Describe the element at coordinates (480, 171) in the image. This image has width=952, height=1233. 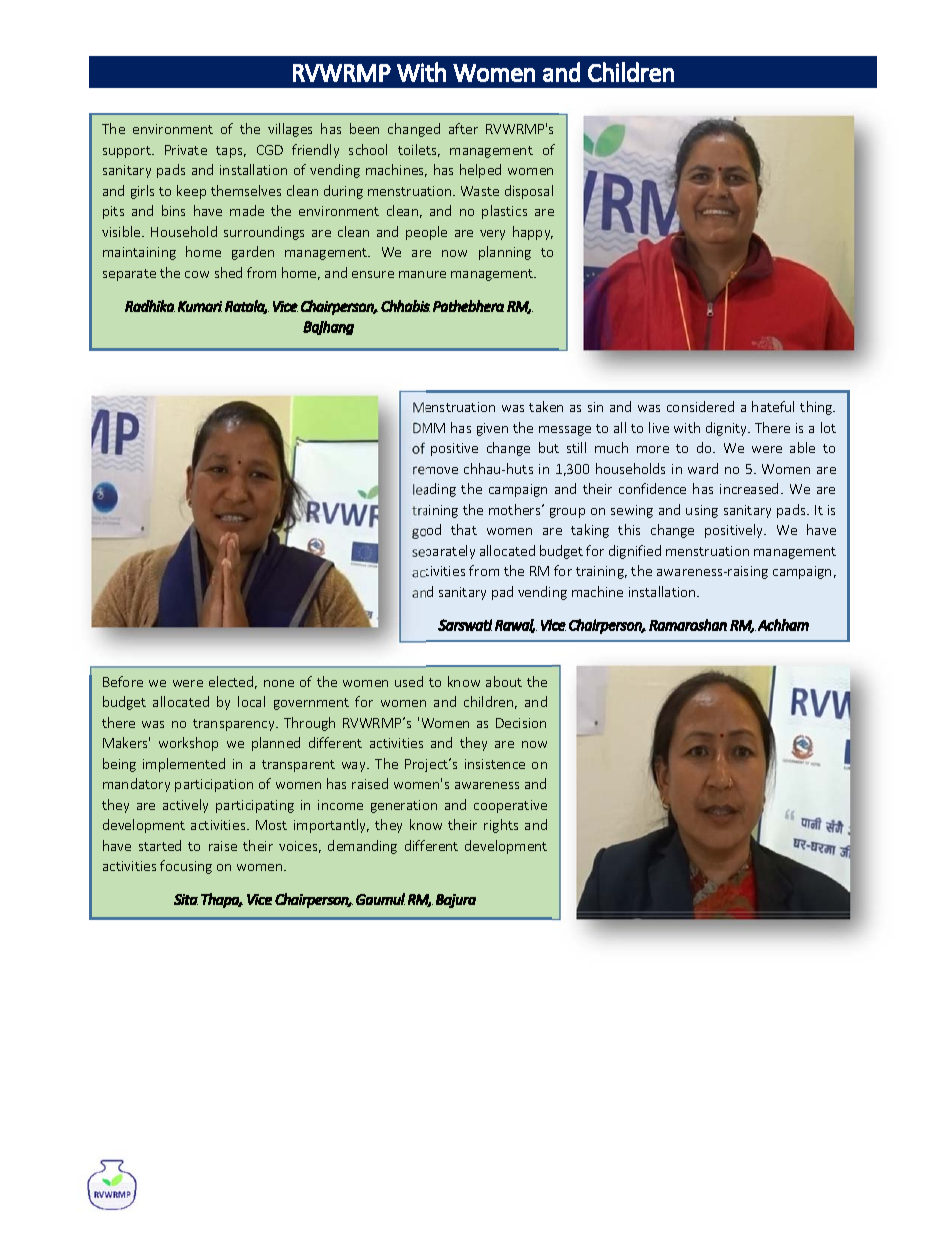
I see `helped` at that location.
